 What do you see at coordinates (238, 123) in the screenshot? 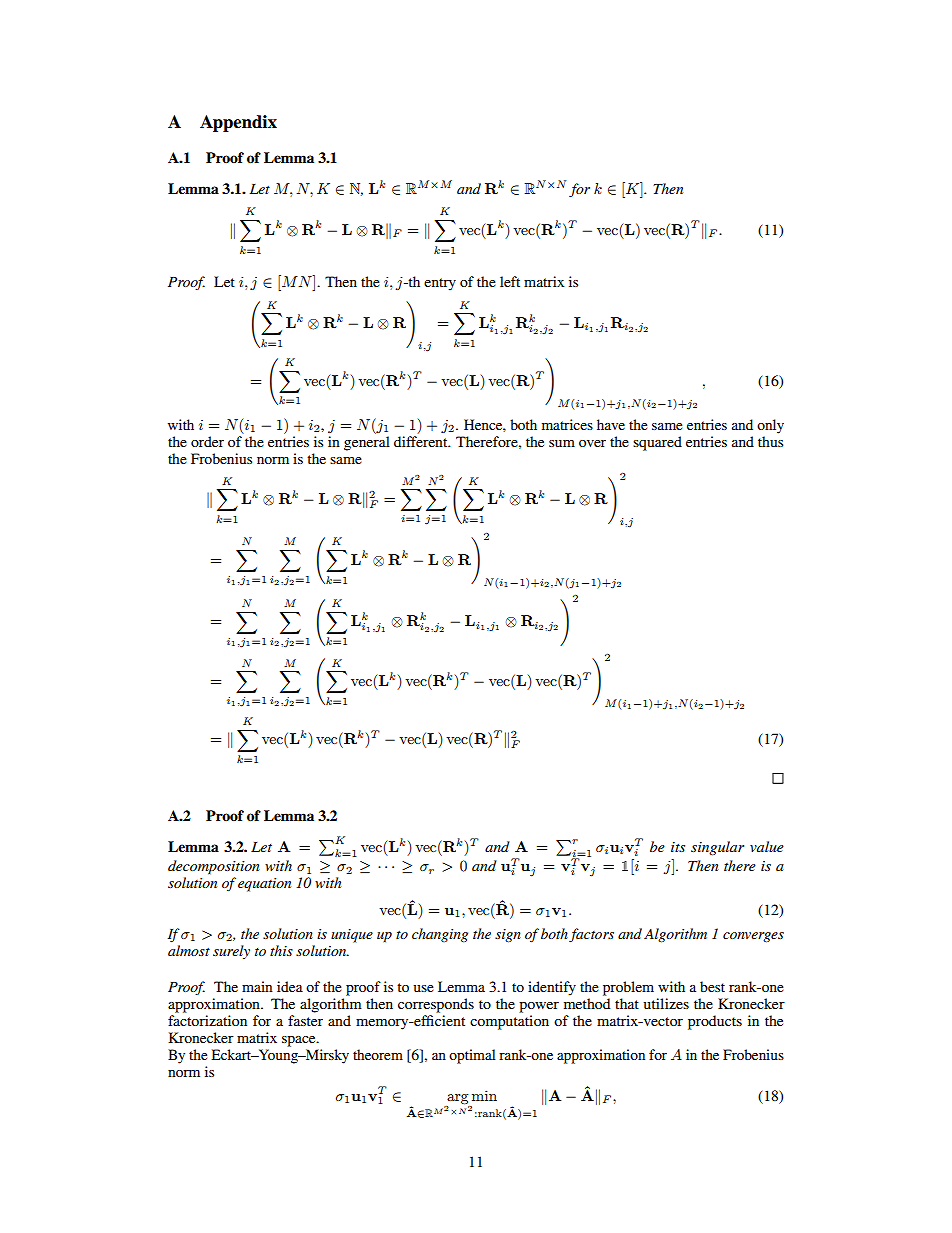
I see `Appendix` at bounding box center [238, 123].
